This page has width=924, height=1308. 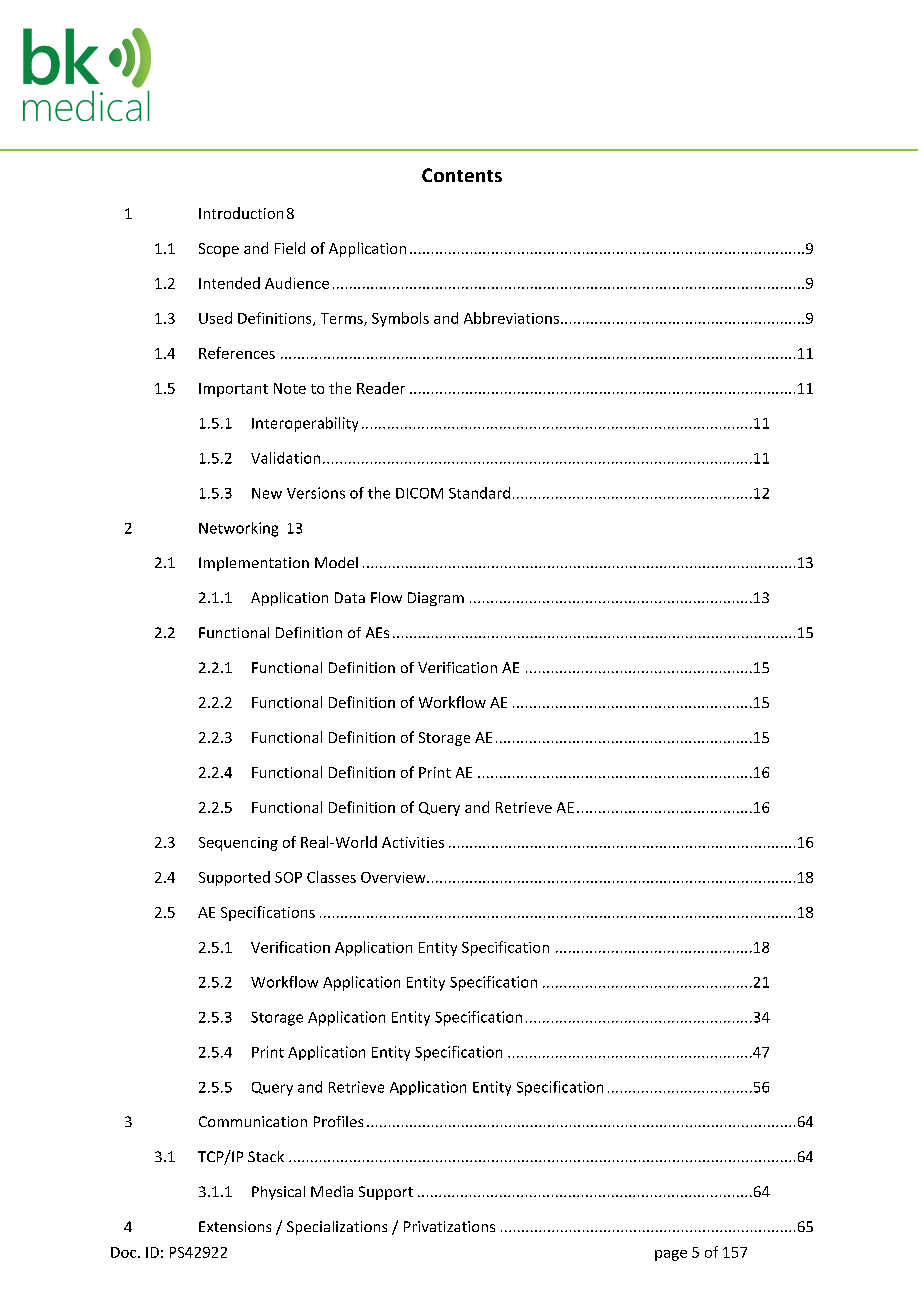 I want to click on page, so click(x=671, y=1255).
